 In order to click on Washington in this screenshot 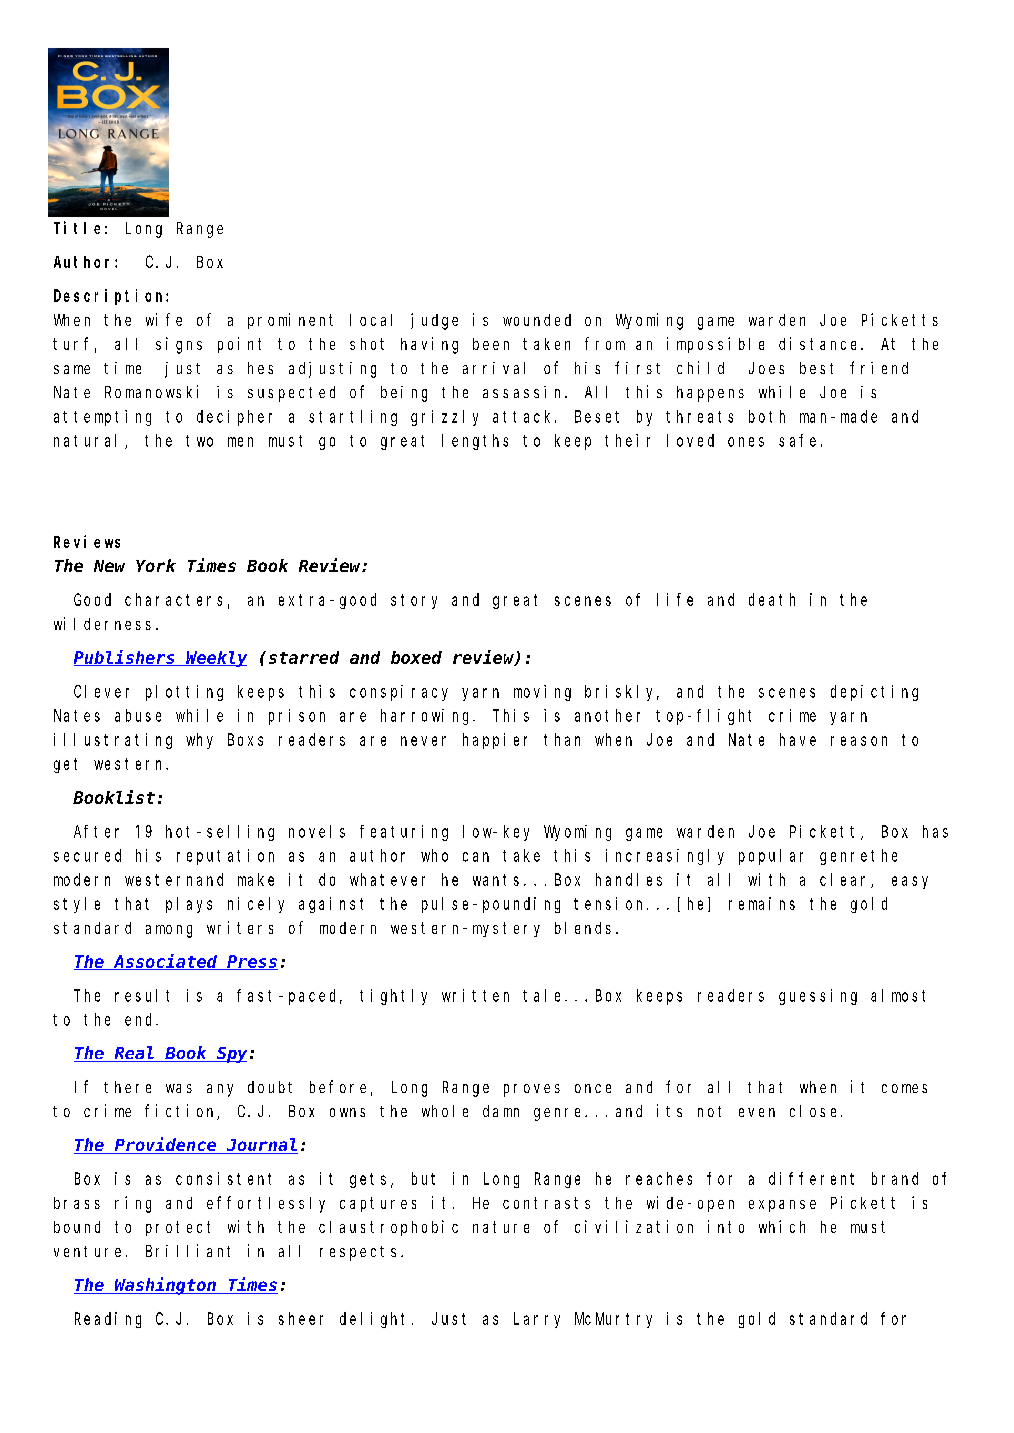, I will do `click(165, 1286)`.
